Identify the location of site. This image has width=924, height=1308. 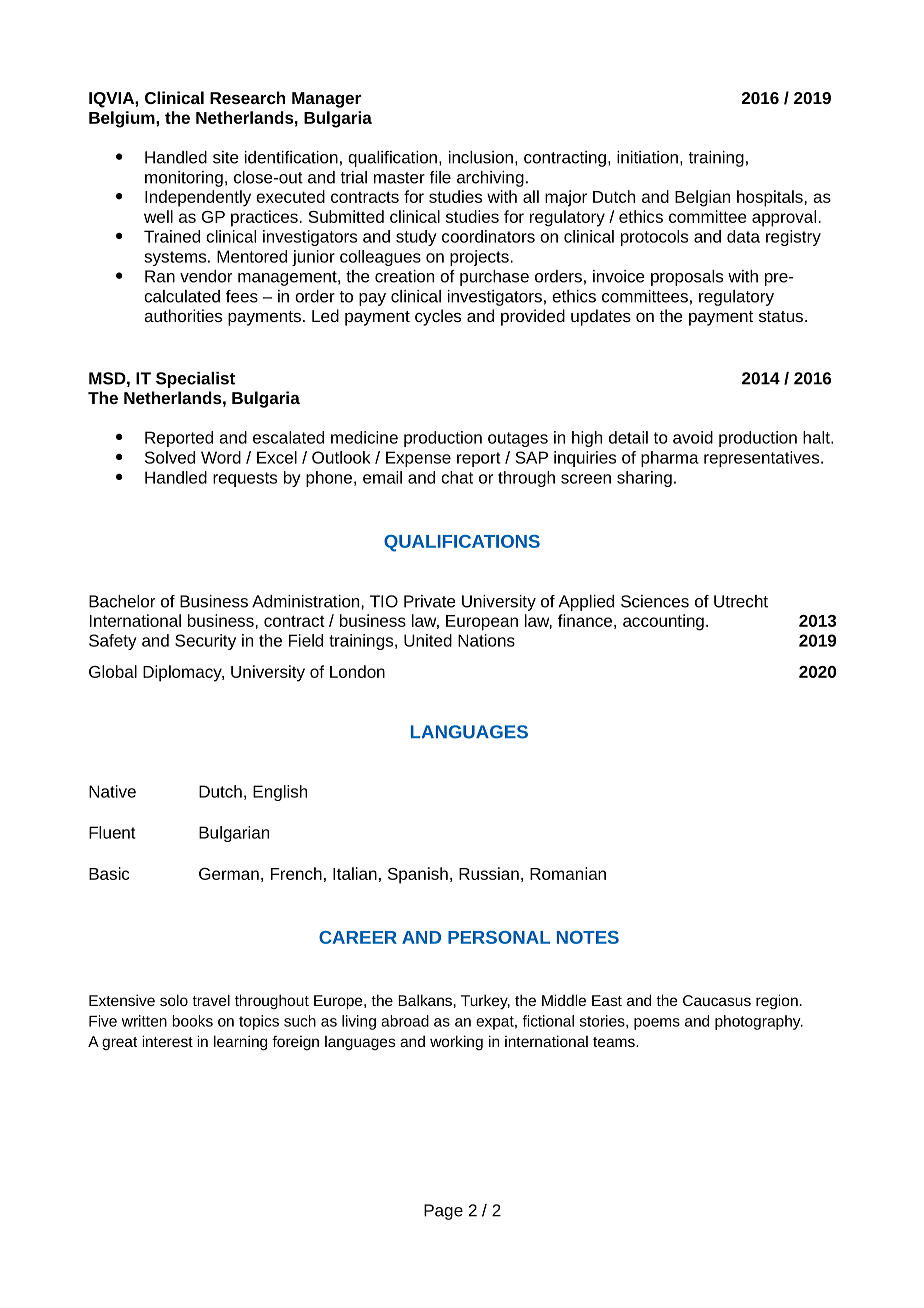
(226, 157).
